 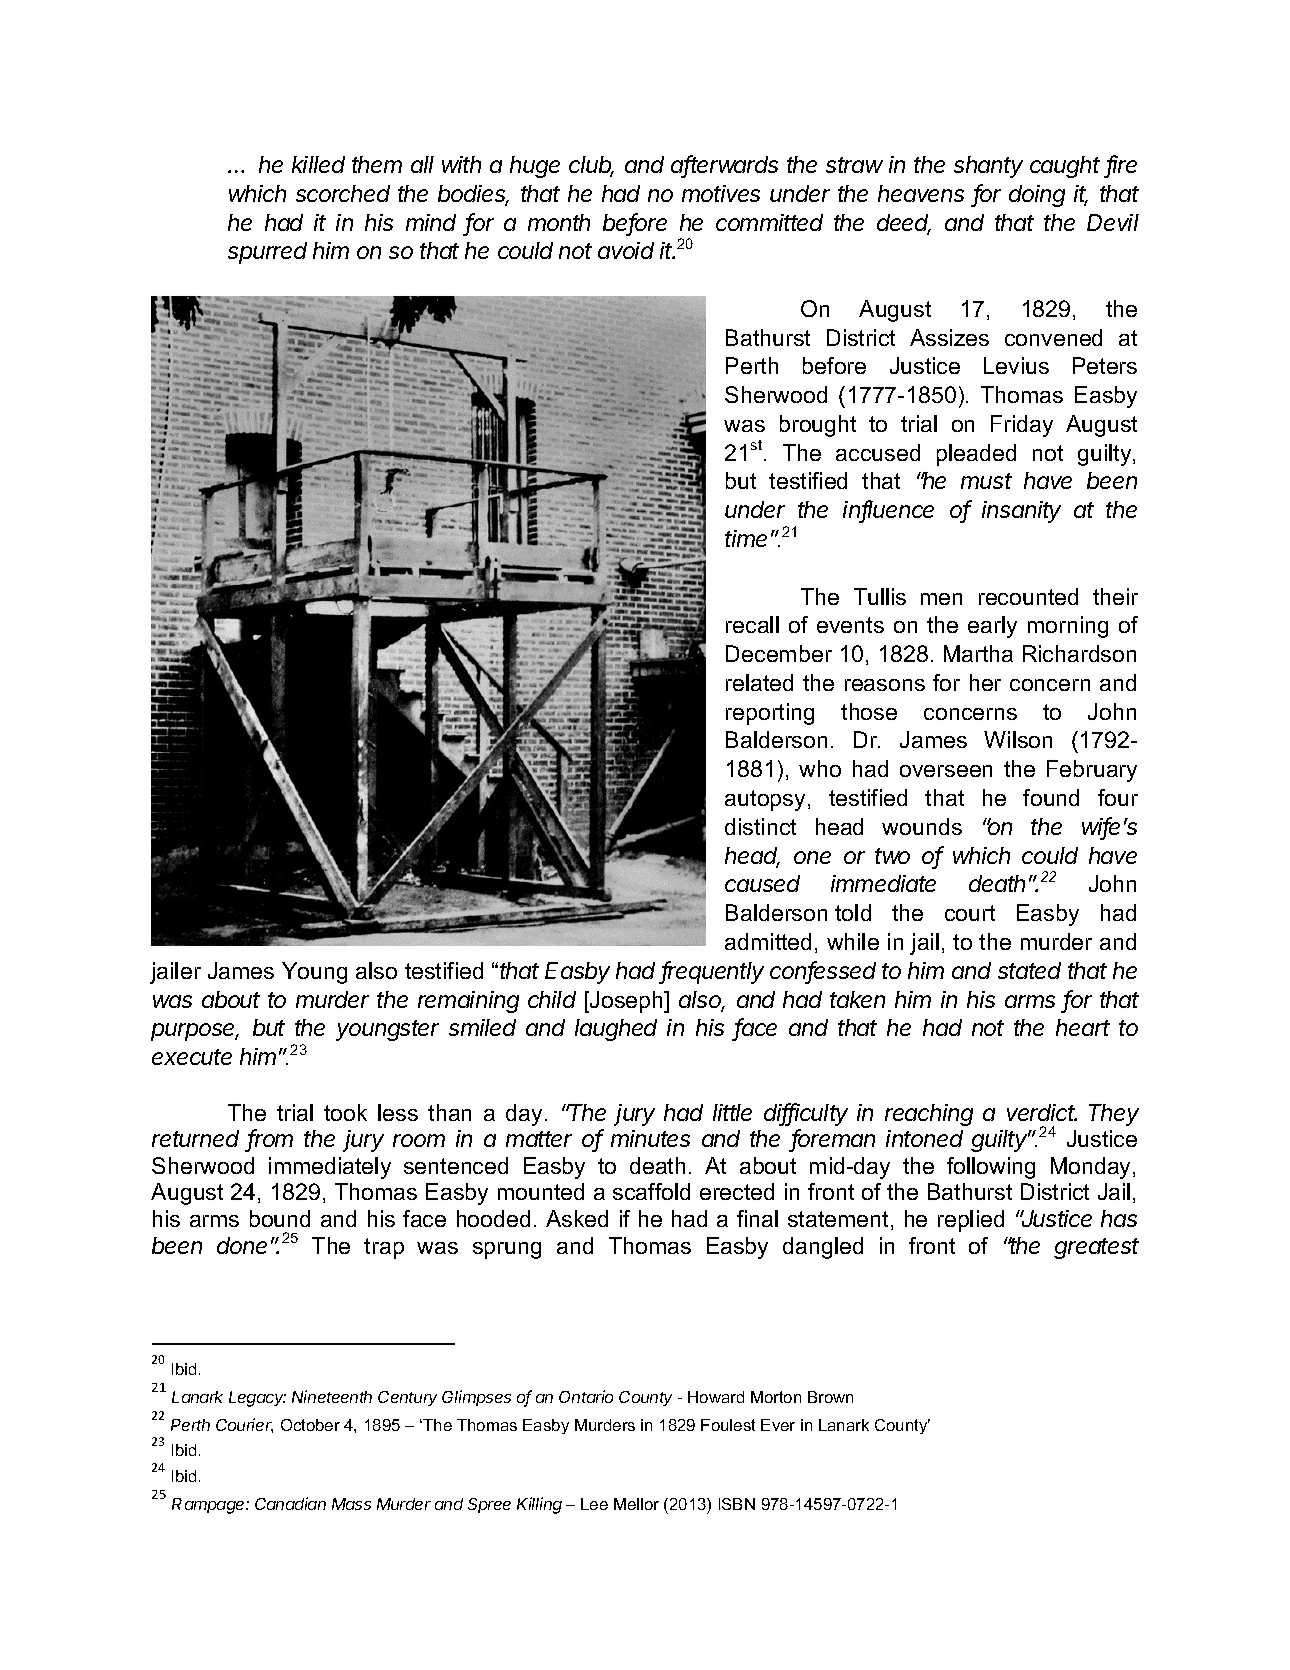 What do you see at coordinates (1037, 196) in the image?
I see `doing` at bounding box center [1037, 196].
